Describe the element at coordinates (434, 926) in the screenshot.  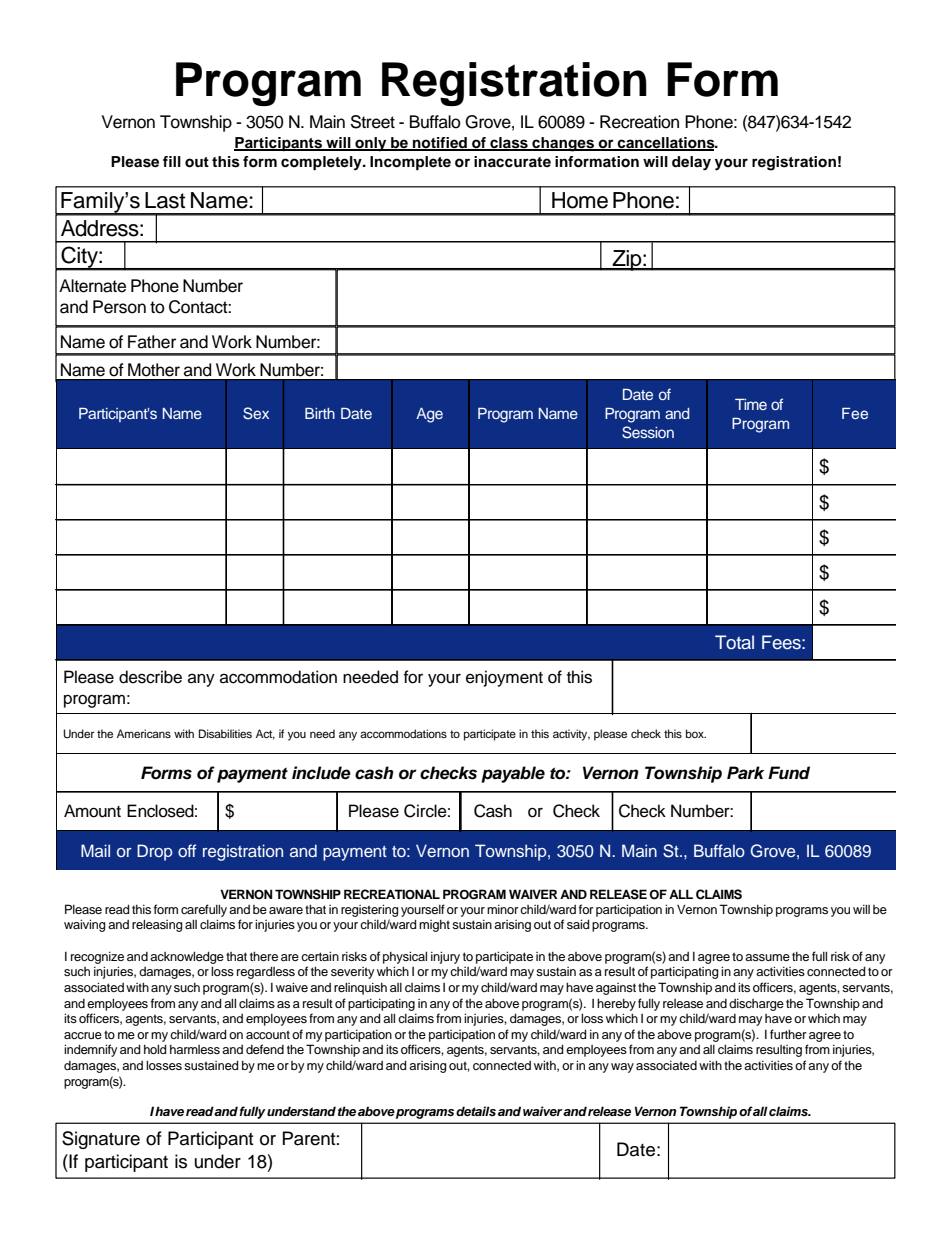
I see `might` at that location.
